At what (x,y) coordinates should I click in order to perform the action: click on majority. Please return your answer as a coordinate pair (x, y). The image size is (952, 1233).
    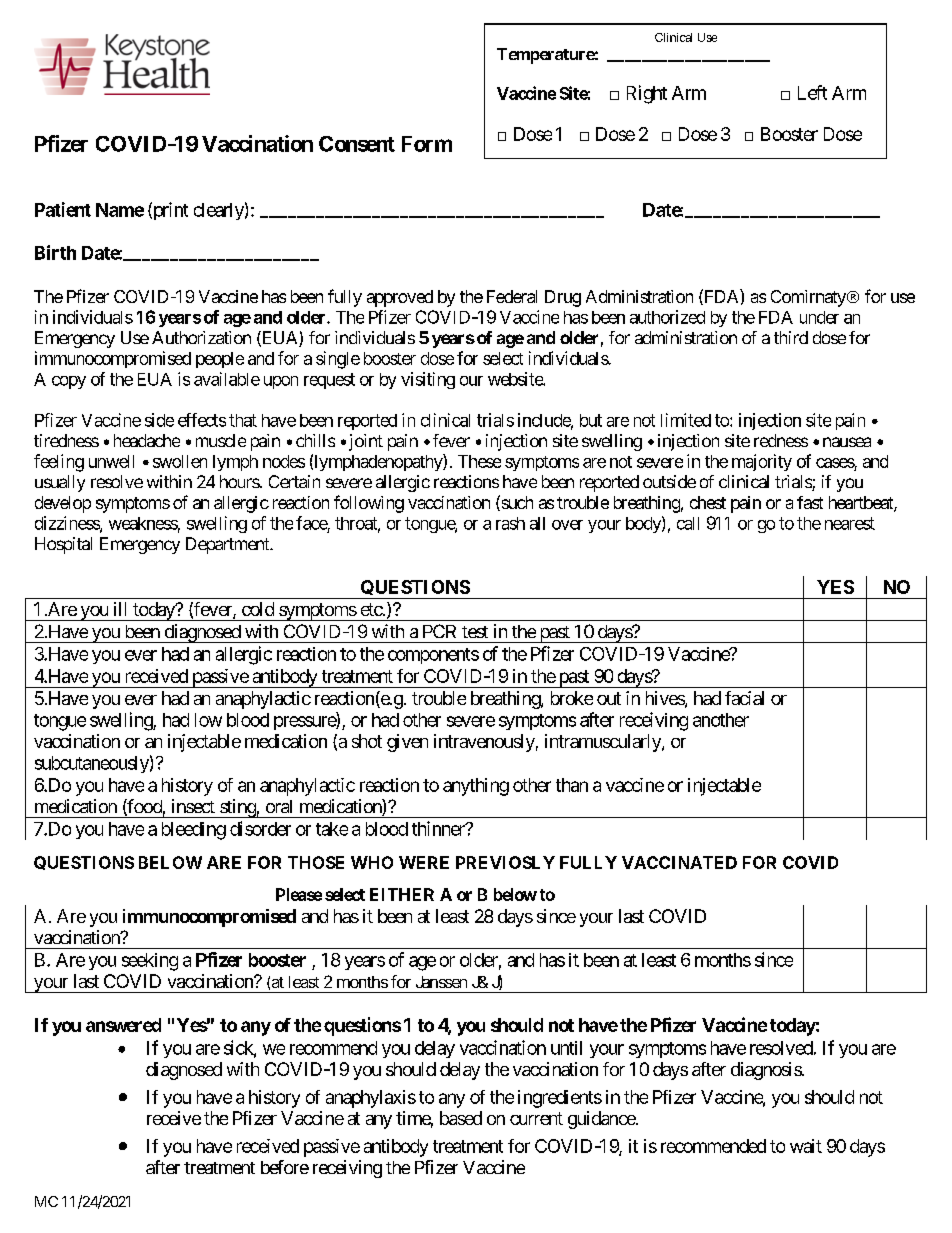
    Looking at the image, I should click on (762, 462).
